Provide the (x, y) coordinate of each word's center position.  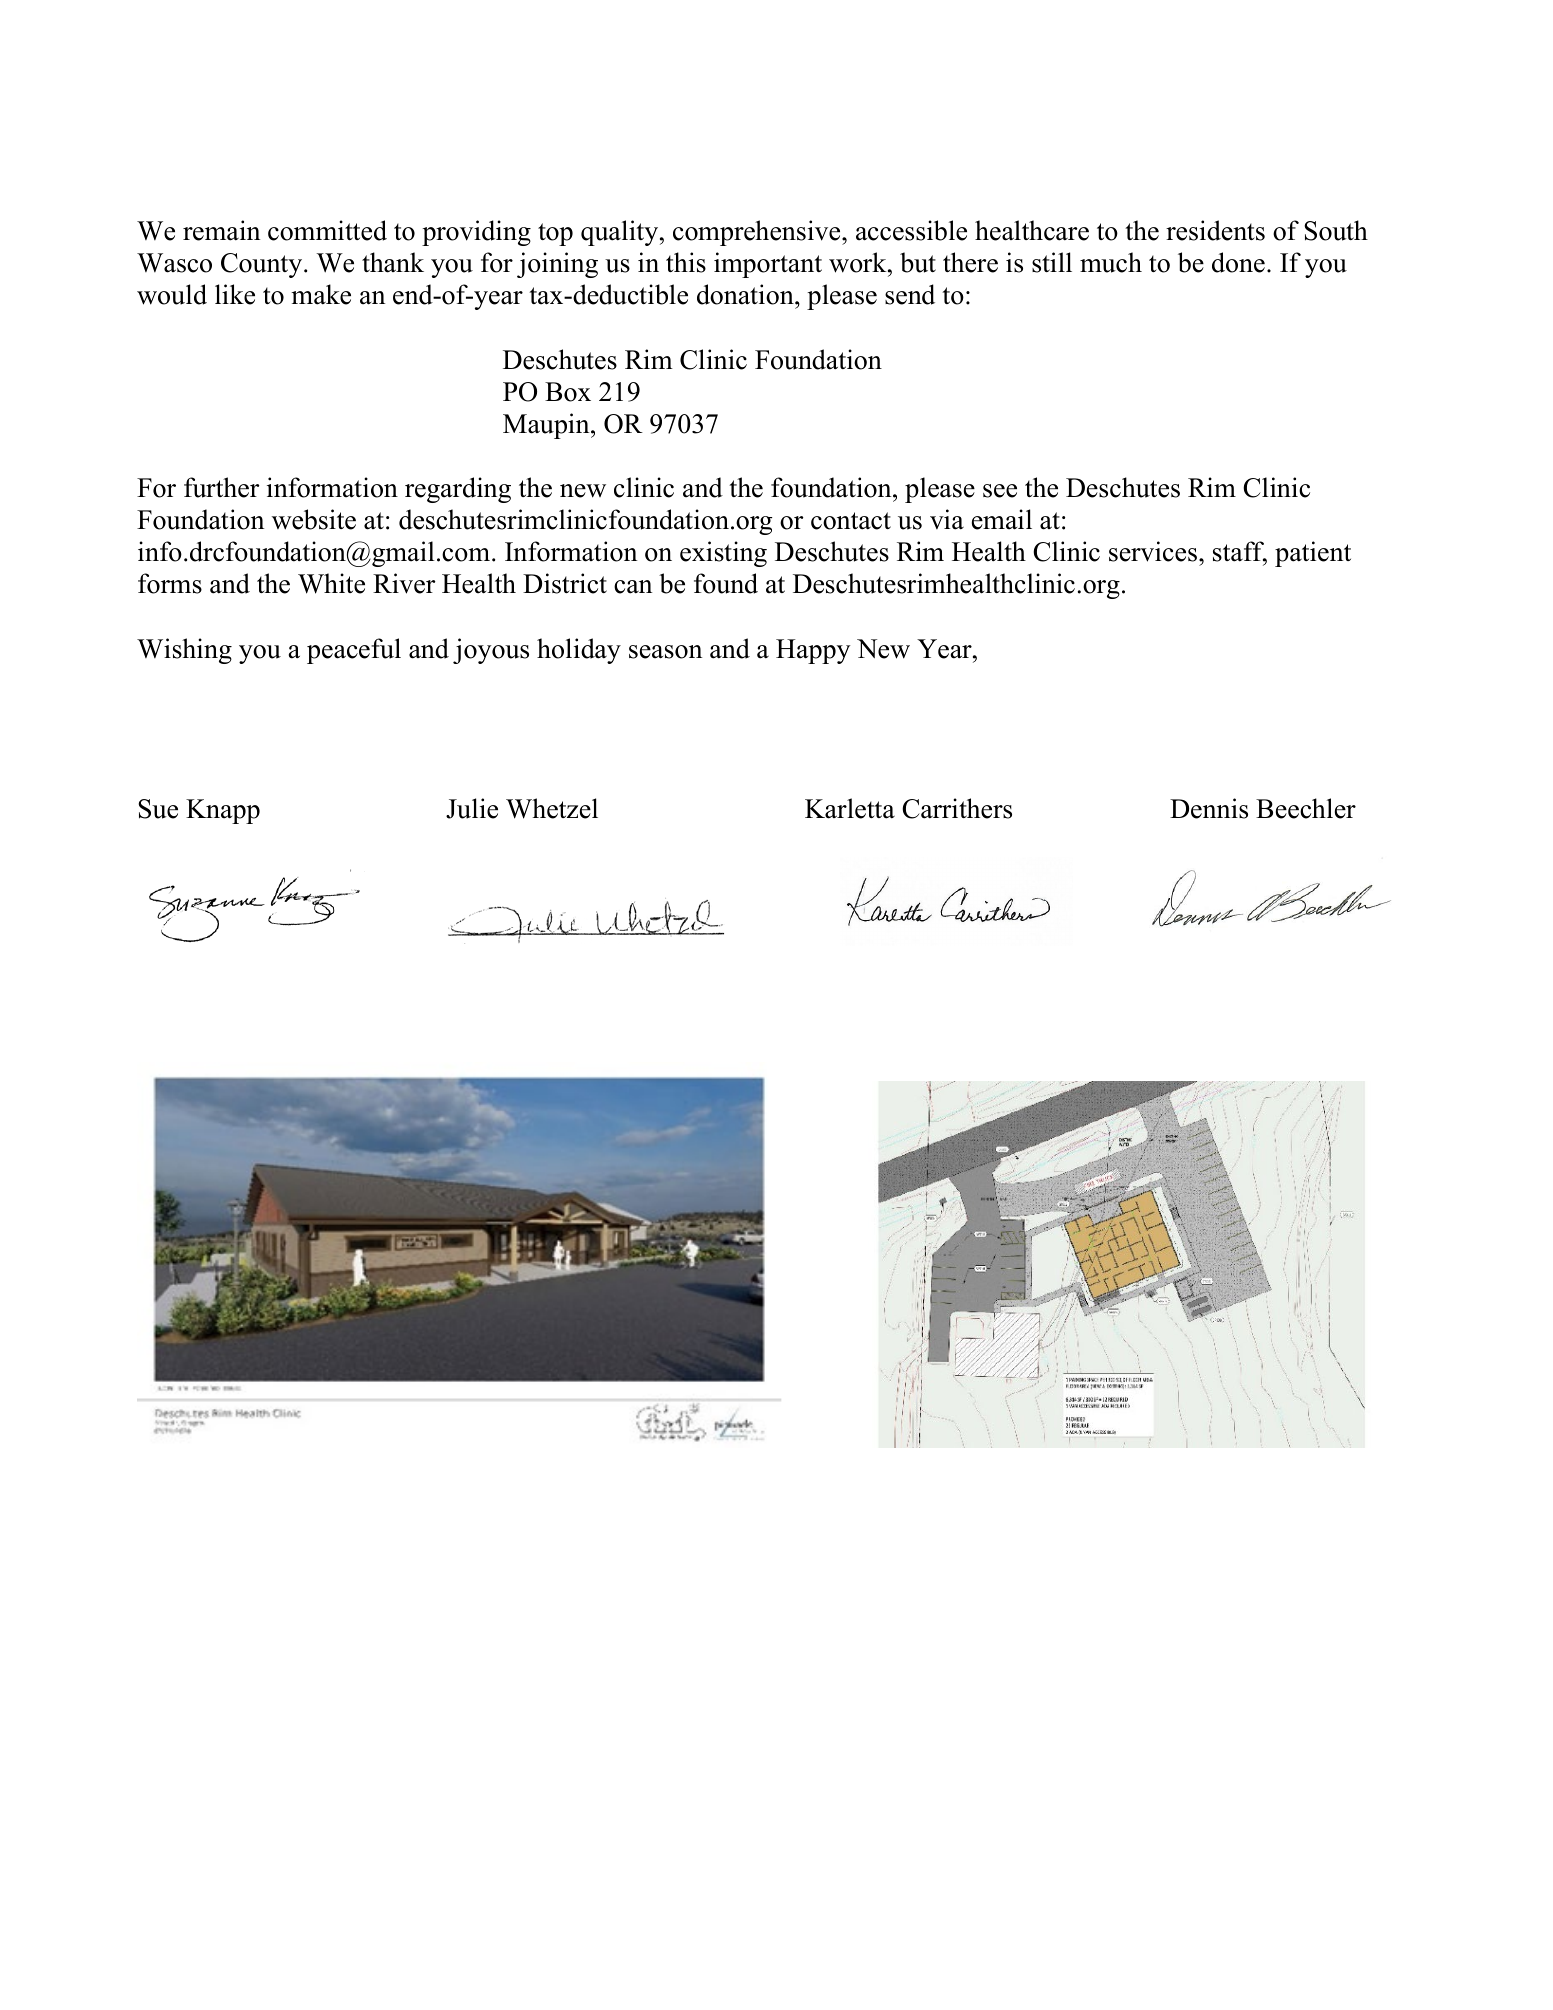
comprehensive (758, 233)
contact (851, 521)
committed (327, 230)
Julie (472, 808)
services (1153, 551)
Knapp (223, 811)
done (1238, 262)
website (314, 519)
